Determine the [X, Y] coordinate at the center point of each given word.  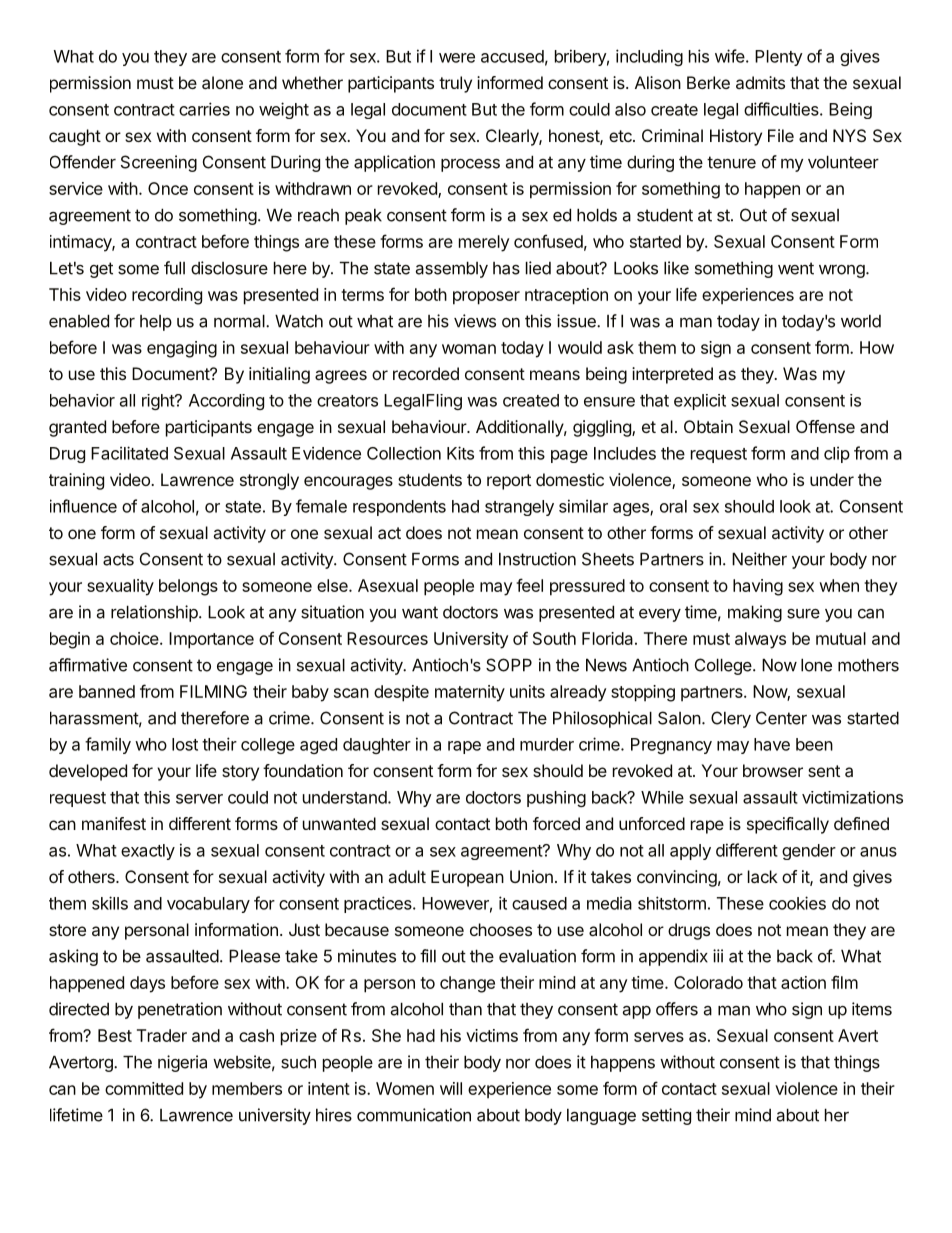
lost [185, 744]
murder [547, 744]
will [451, 1088]
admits [760, 82]
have [772, 744]
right [159, 402]
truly [455, 84]
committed [144, 1088]
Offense [825, 426]
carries [204, 109]
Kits [460, 453]
